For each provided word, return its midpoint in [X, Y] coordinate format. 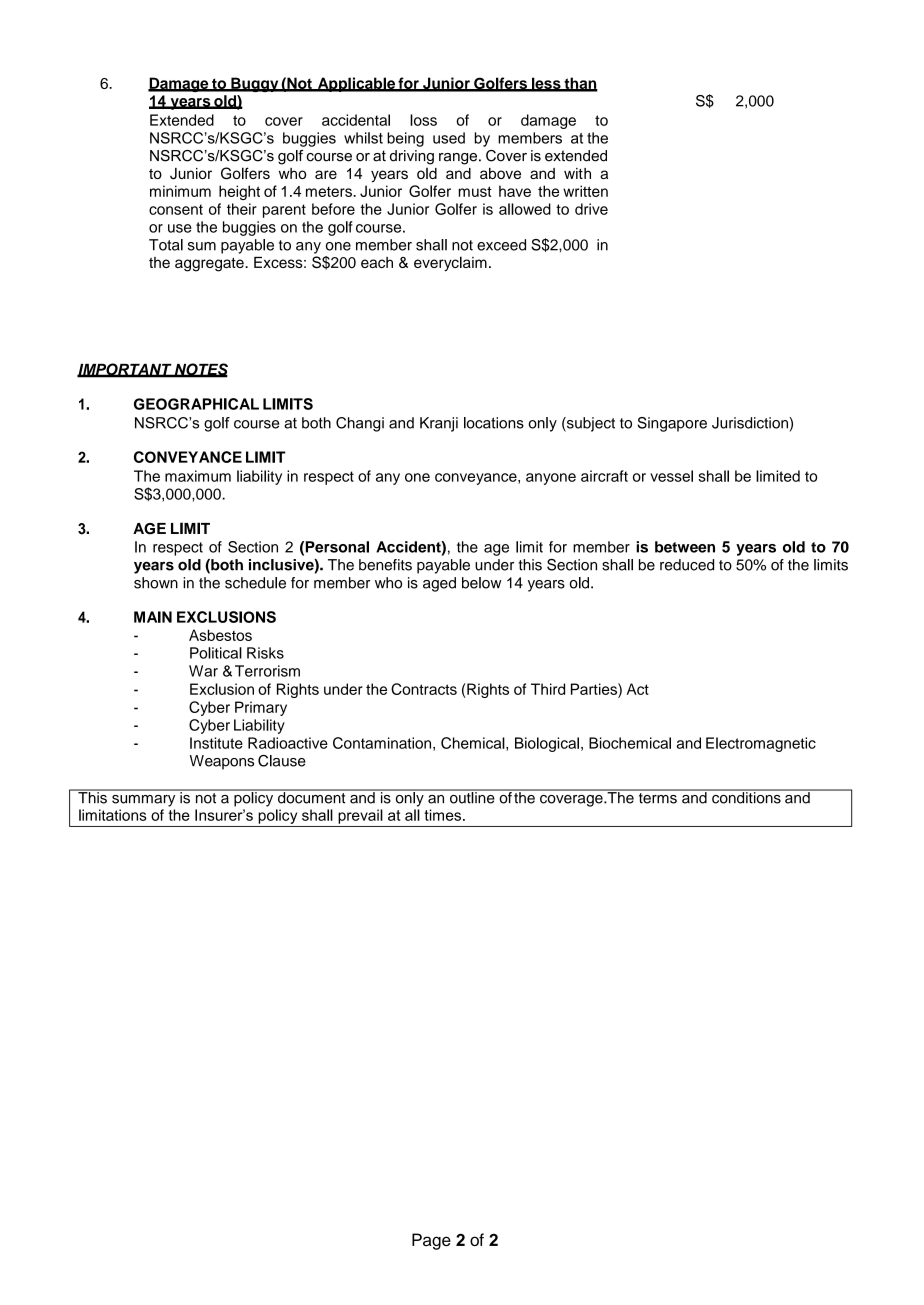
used [449, 138]
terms [657, 797]
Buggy [255, 84]
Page [431, 1241]
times [442, 815]
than [580, 84]
